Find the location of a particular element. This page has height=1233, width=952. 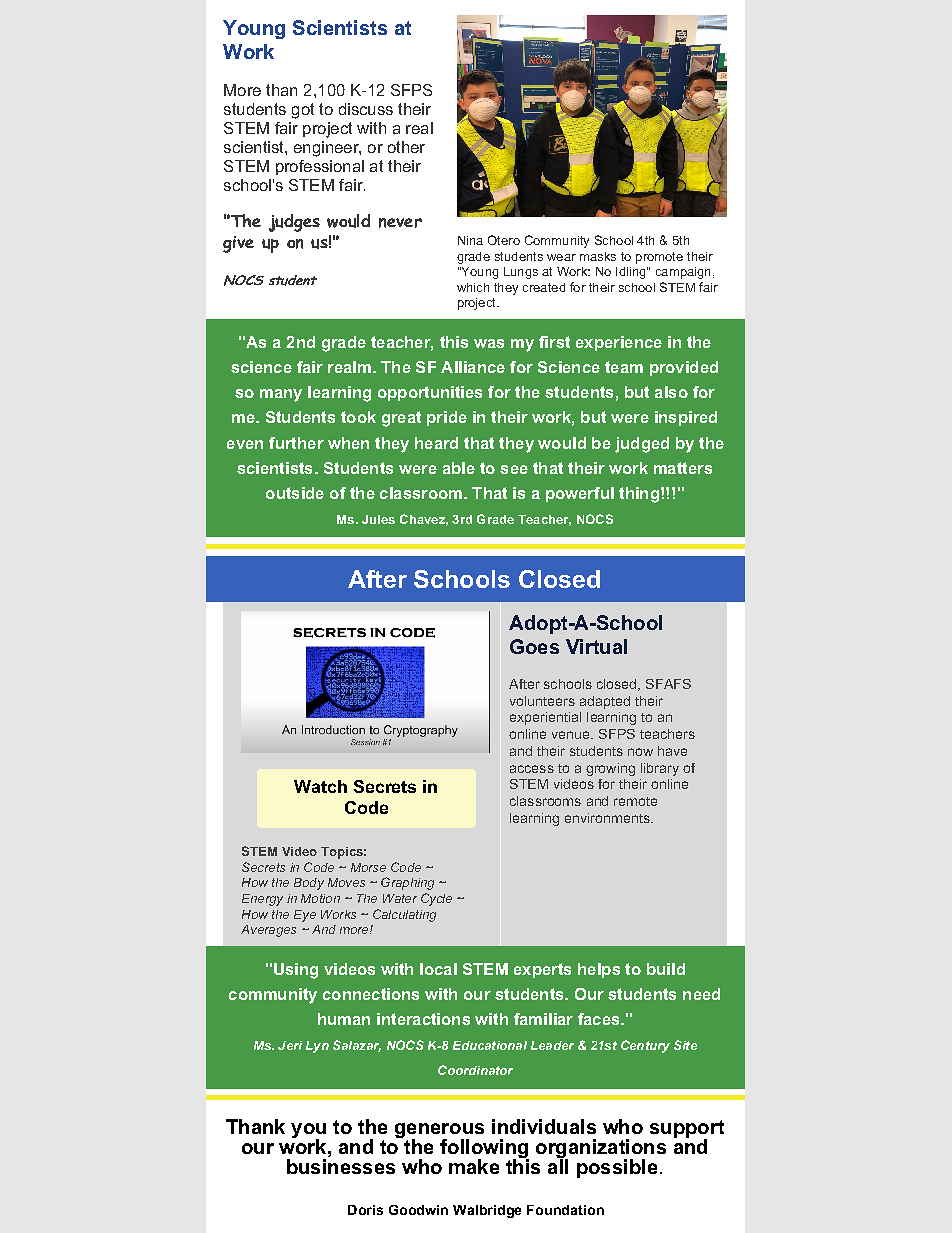

Goes is located at coordinates (534, 646).
